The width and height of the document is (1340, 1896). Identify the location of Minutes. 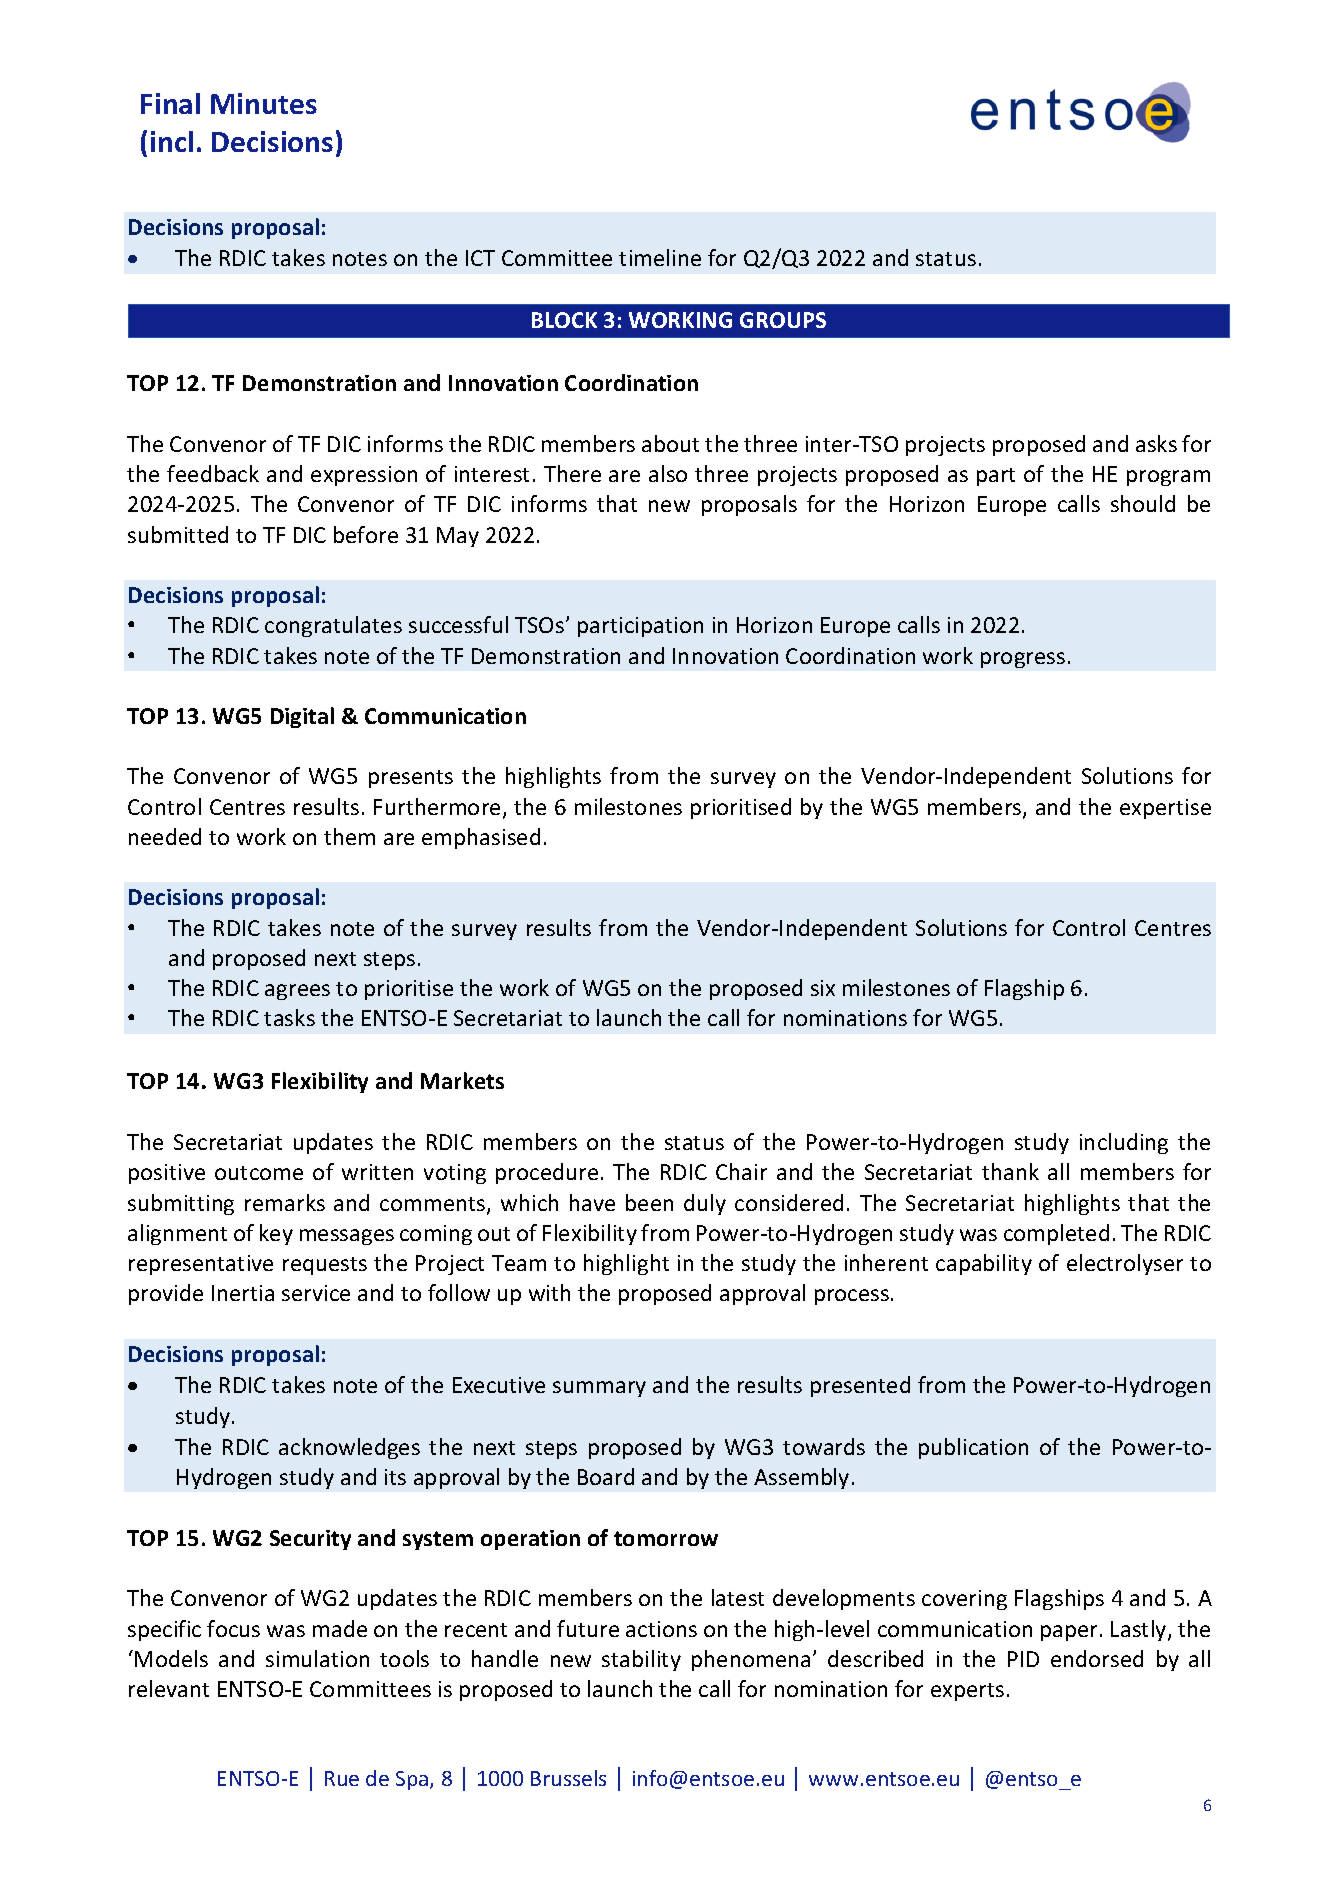
(264, 103).
